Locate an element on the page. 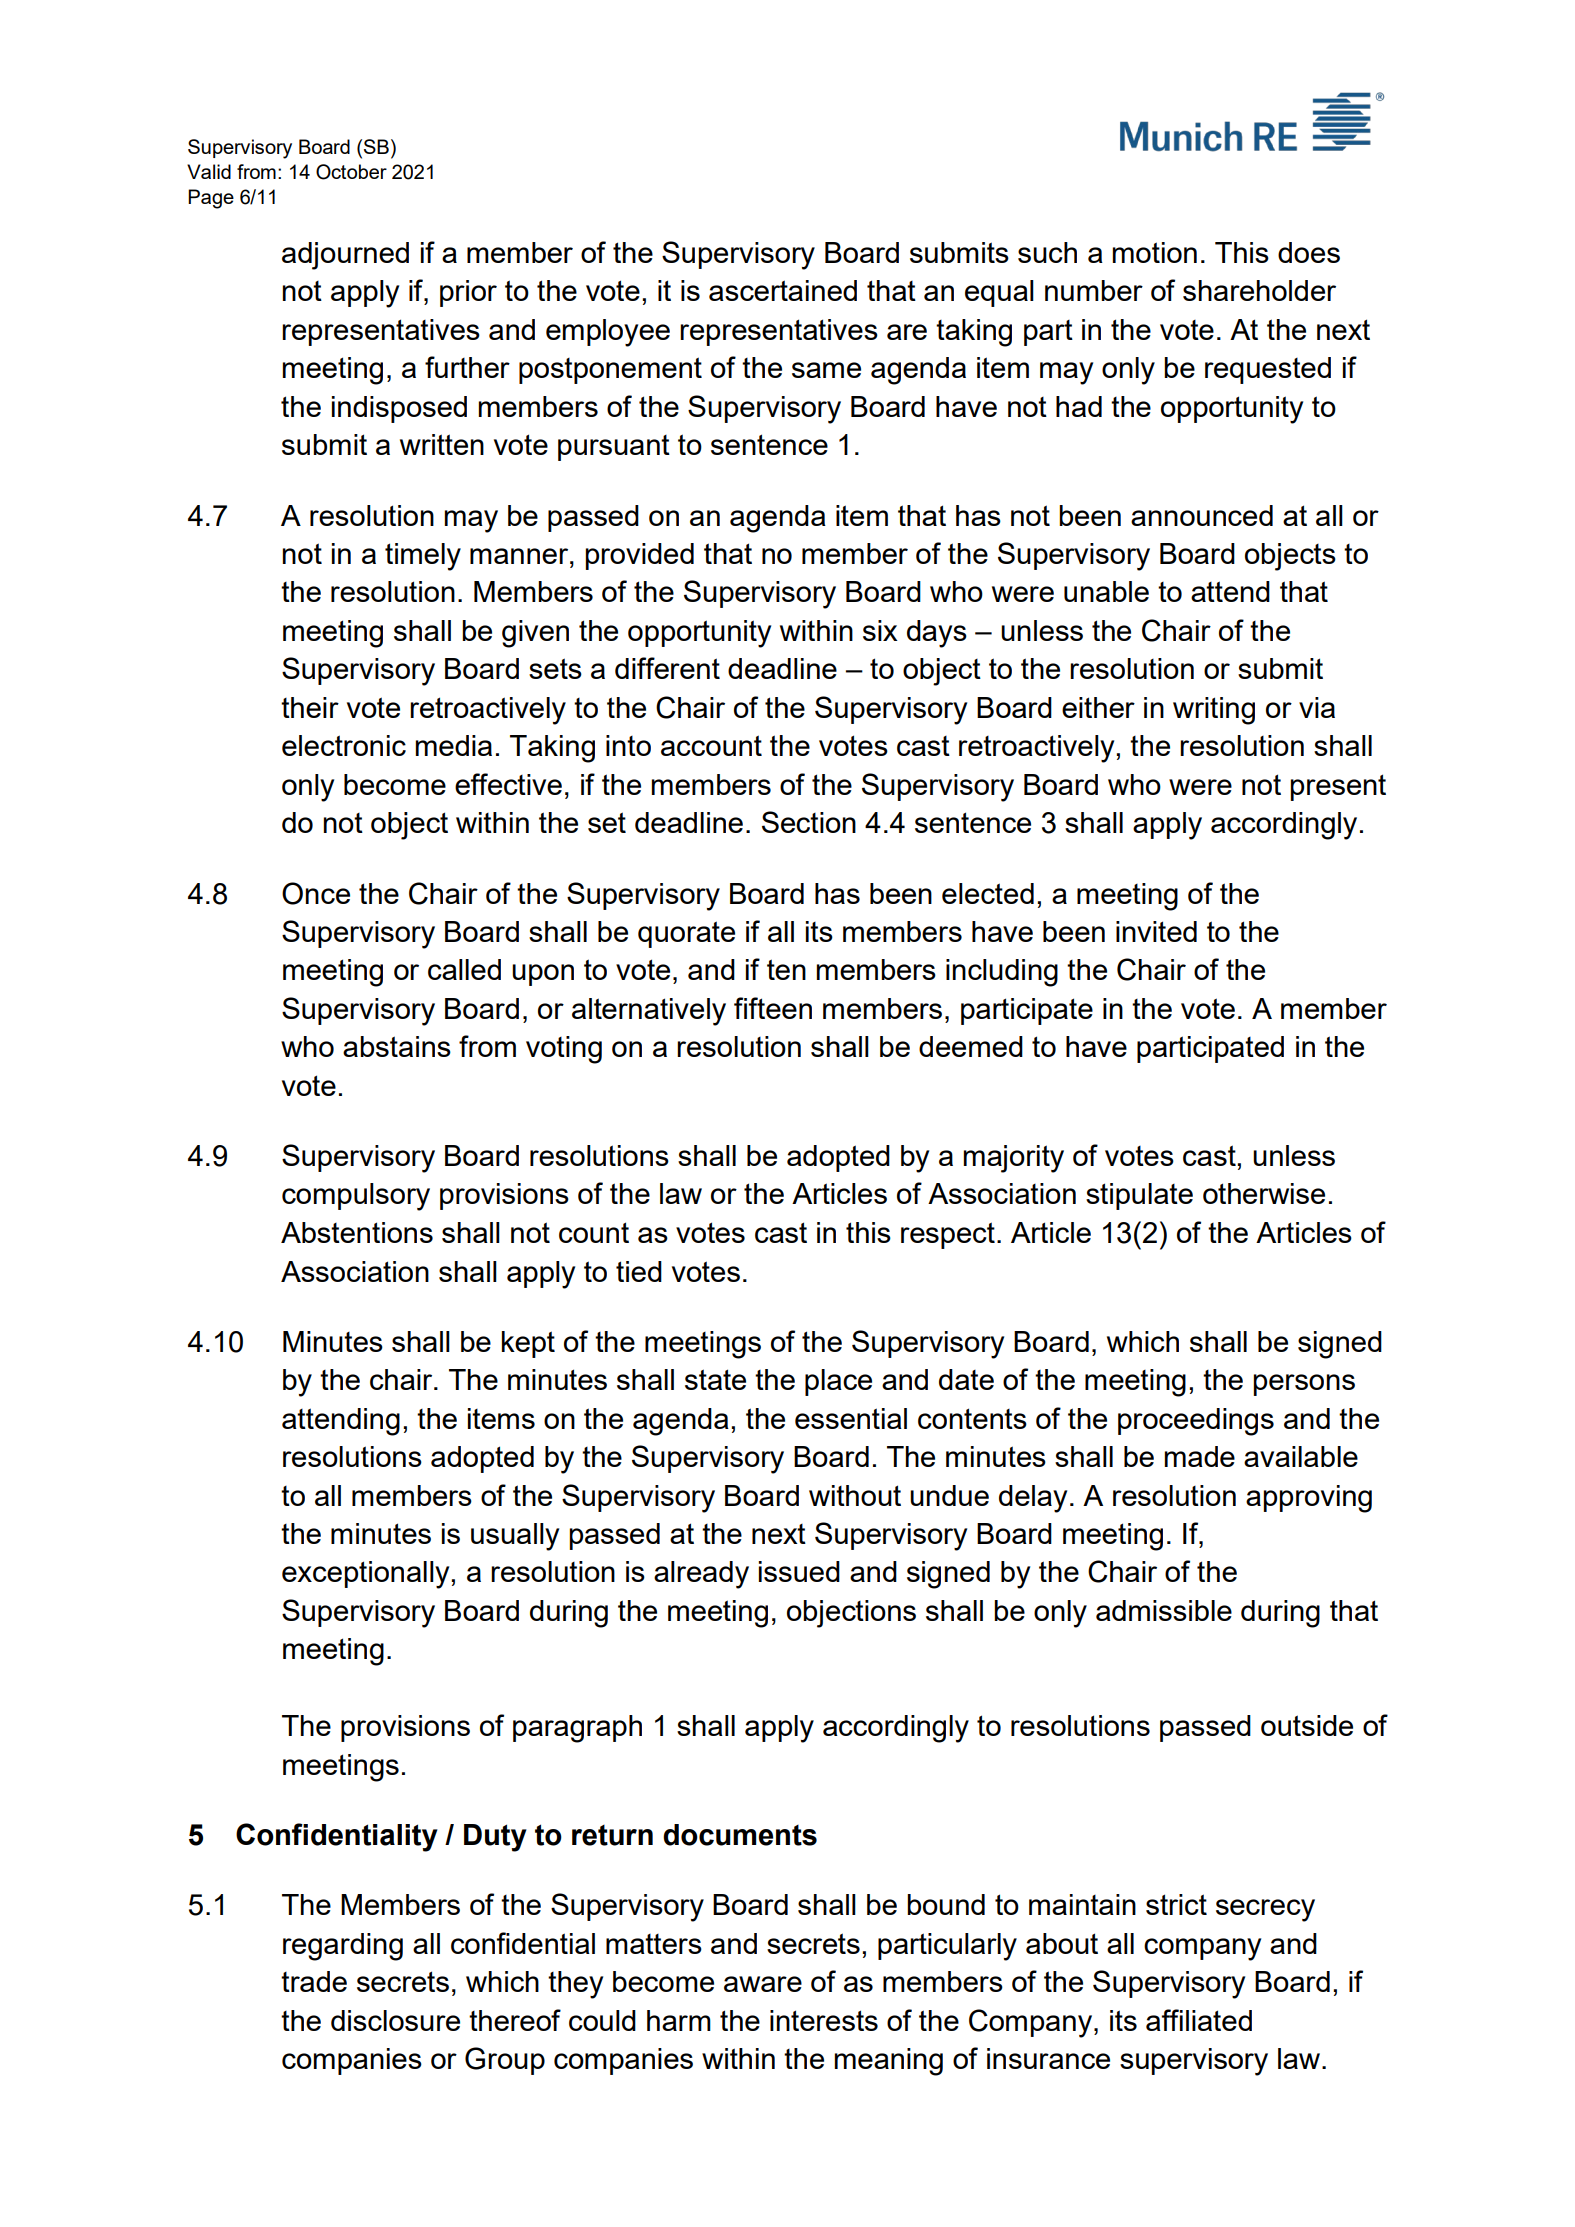  admissible is located at coordinates (1164, 1610).
